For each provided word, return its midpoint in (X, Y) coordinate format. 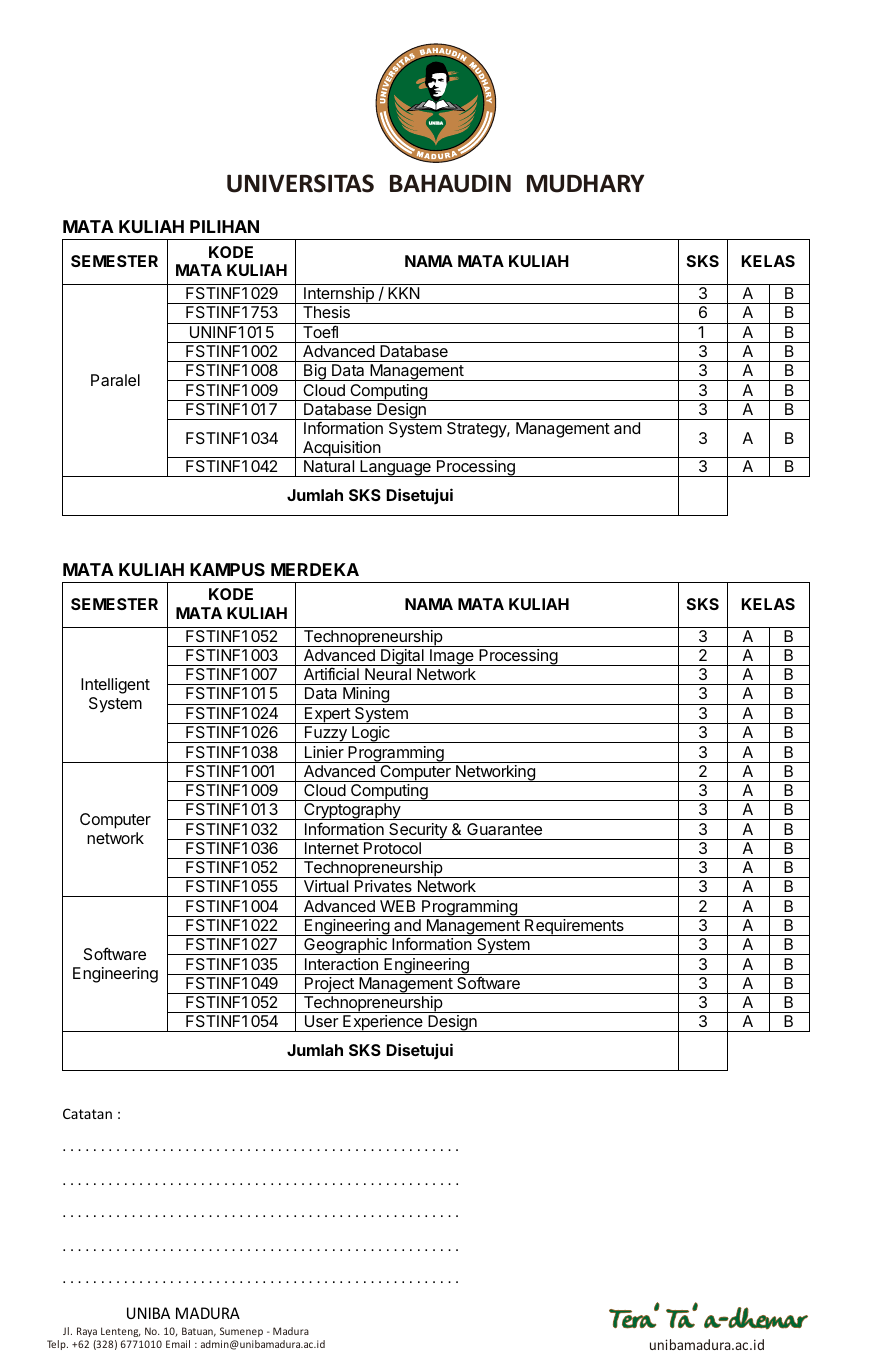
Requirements (574, 927)
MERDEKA (315, 569)
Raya (87, 1332)
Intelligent (115, 686)
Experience (383, 1023)
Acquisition (341, 449)
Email (178, 1344)
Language (395, 468)
